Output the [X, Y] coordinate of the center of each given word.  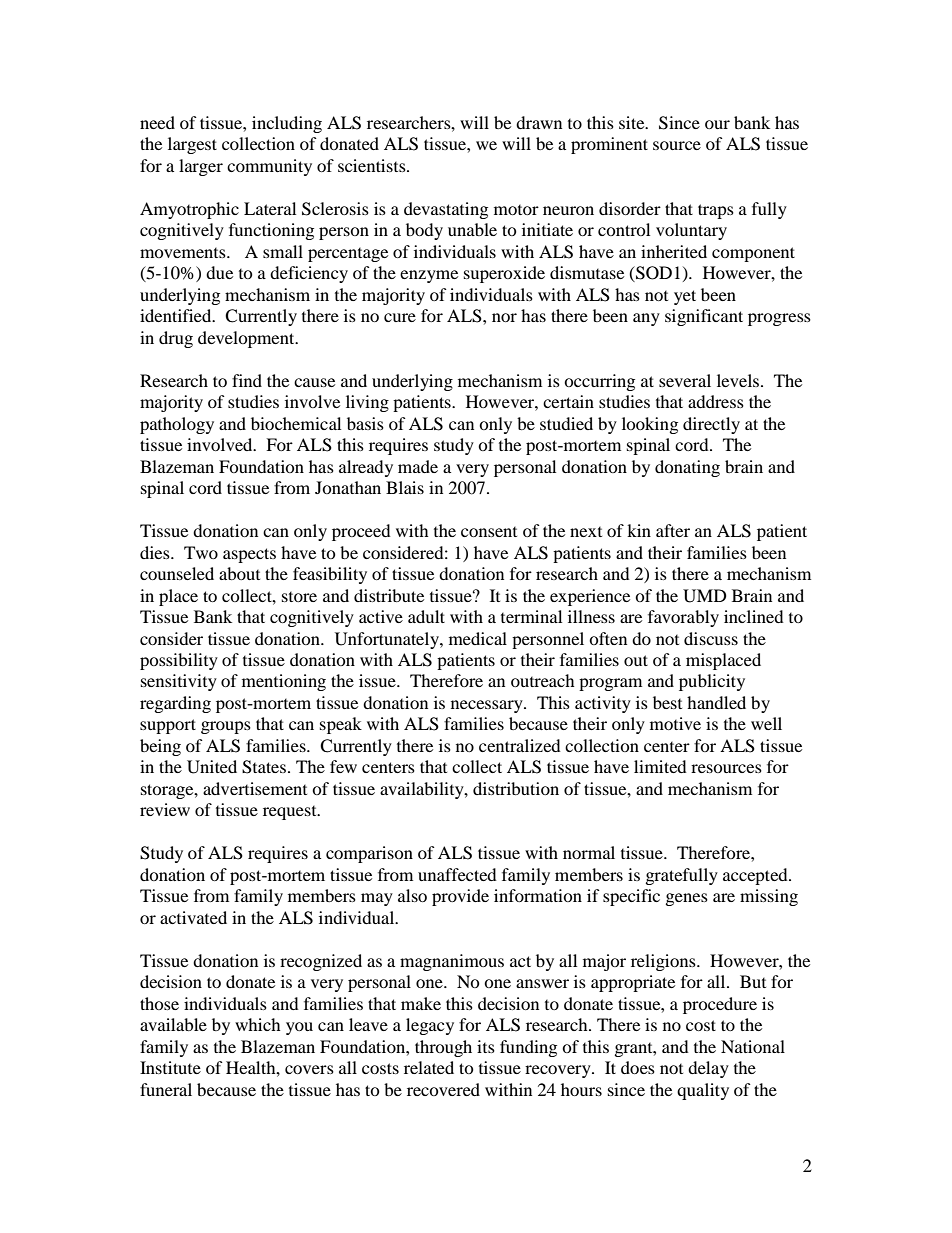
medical [478, 638]
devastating [446, 210]
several [685, 380]
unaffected [457, 874]
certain [568, 401]
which [258, 1024]
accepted [756, 876]
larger [201, 167]
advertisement [255, 788]
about [239, 573]
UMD [705, 596]
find [247, 380]
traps [716, 211]
